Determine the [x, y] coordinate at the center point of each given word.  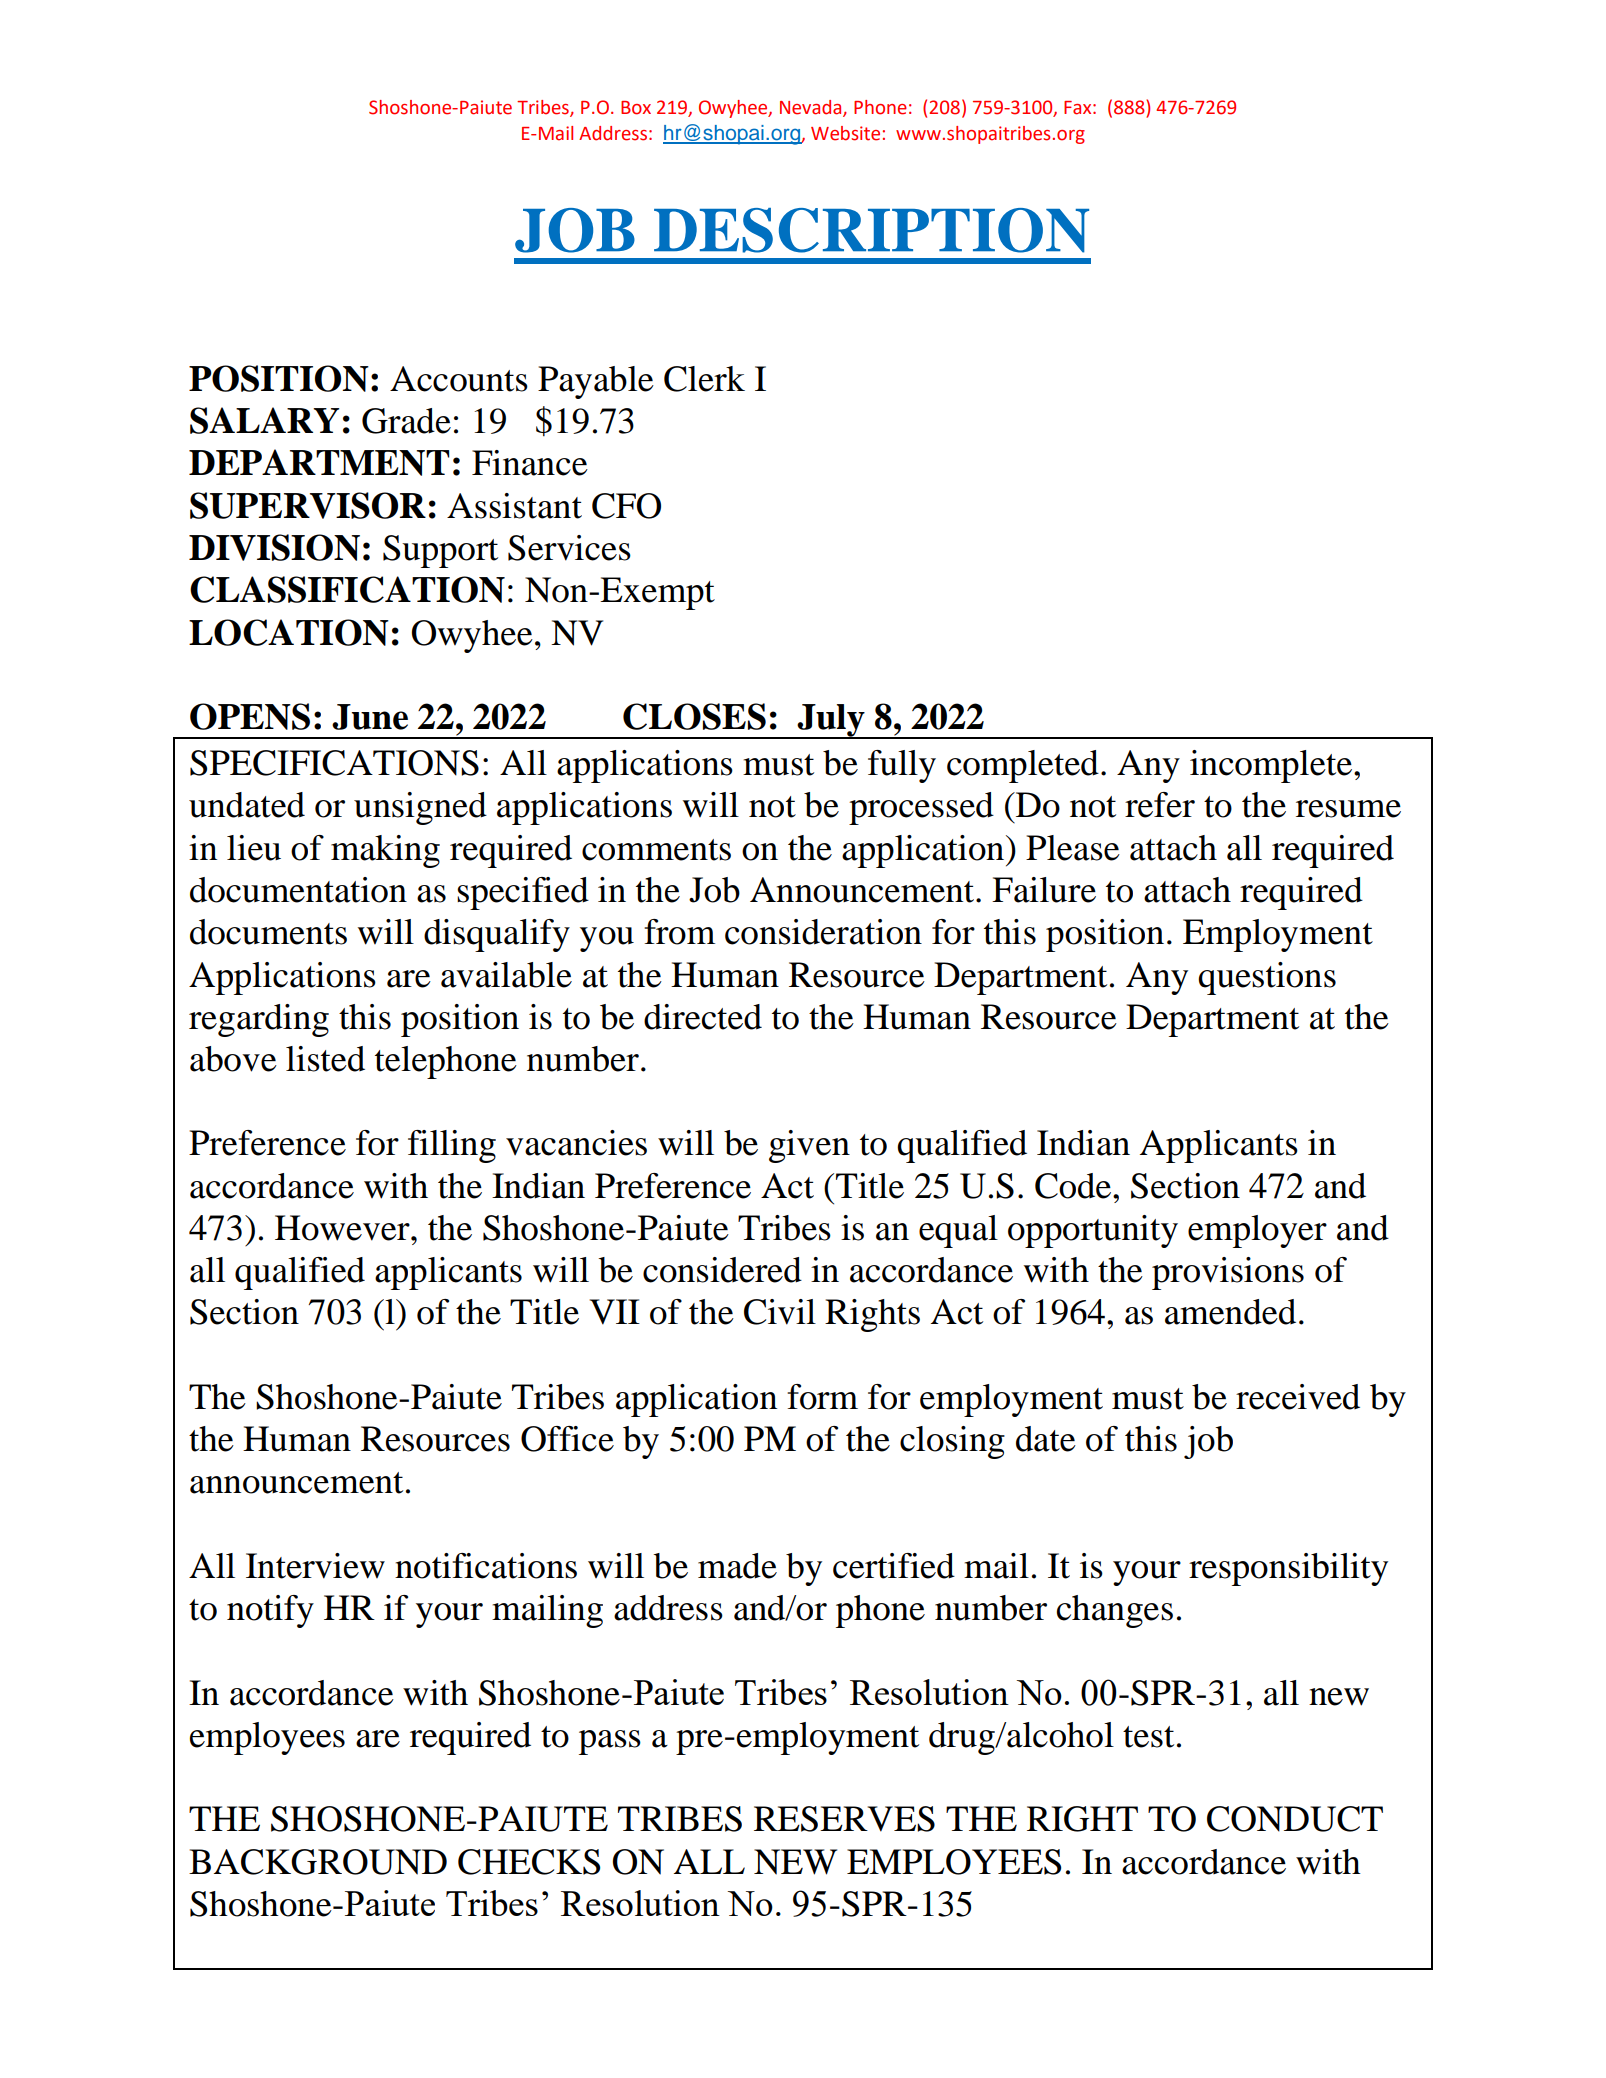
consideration [823, 932]
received [1298, 1397]
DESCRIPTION [871, 230]
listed [325, 1059]
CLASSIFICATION [347, 589]
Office [567, 1439]
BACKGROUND [318, 1862]
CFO [626, 506]
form [822, 1397]
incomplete [1271, 766]
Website [845, 133]
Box [636, 108]
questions [1267, 978]
